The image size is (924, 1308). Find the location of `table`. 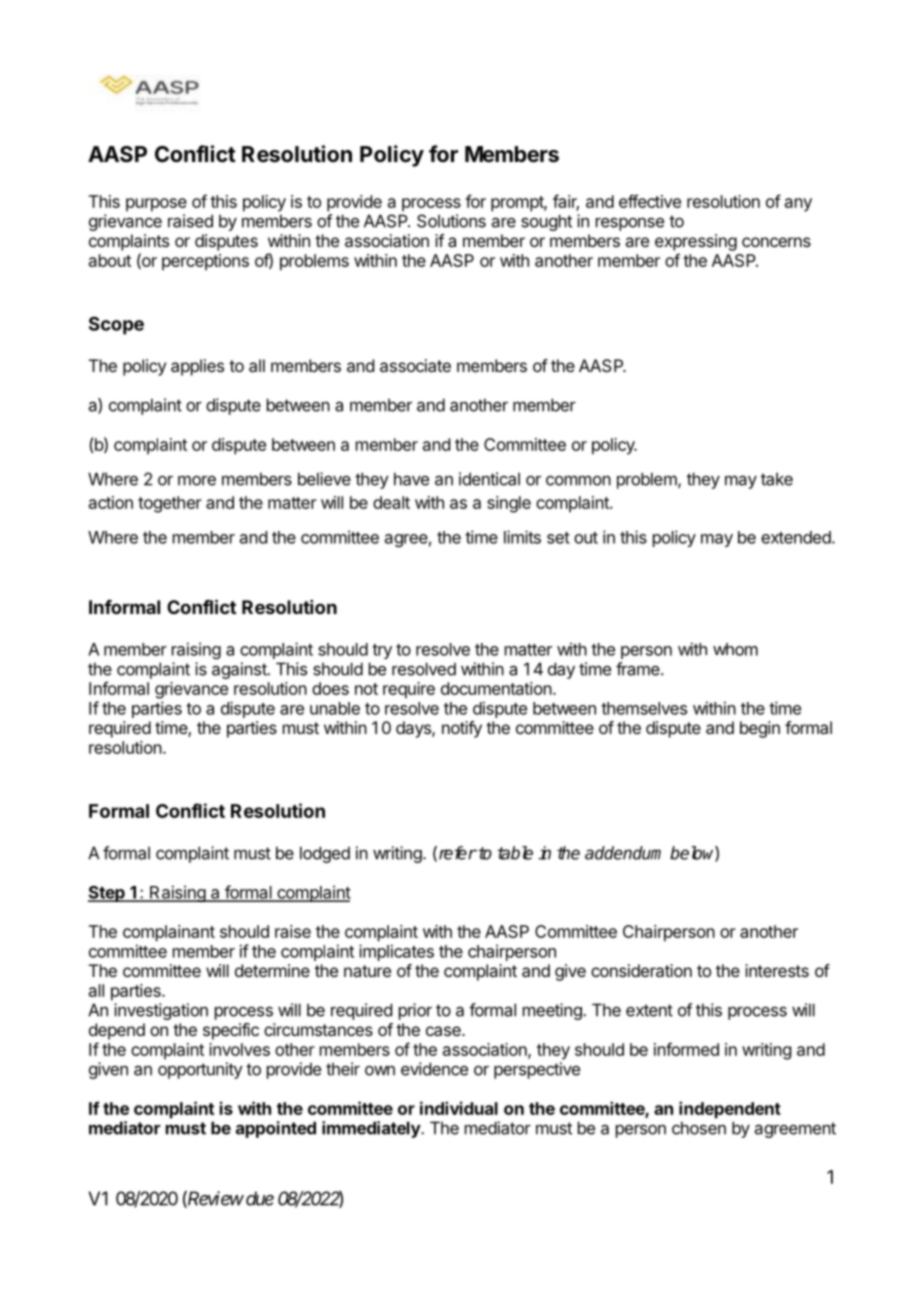

table is located at coordinates (515, 853).
